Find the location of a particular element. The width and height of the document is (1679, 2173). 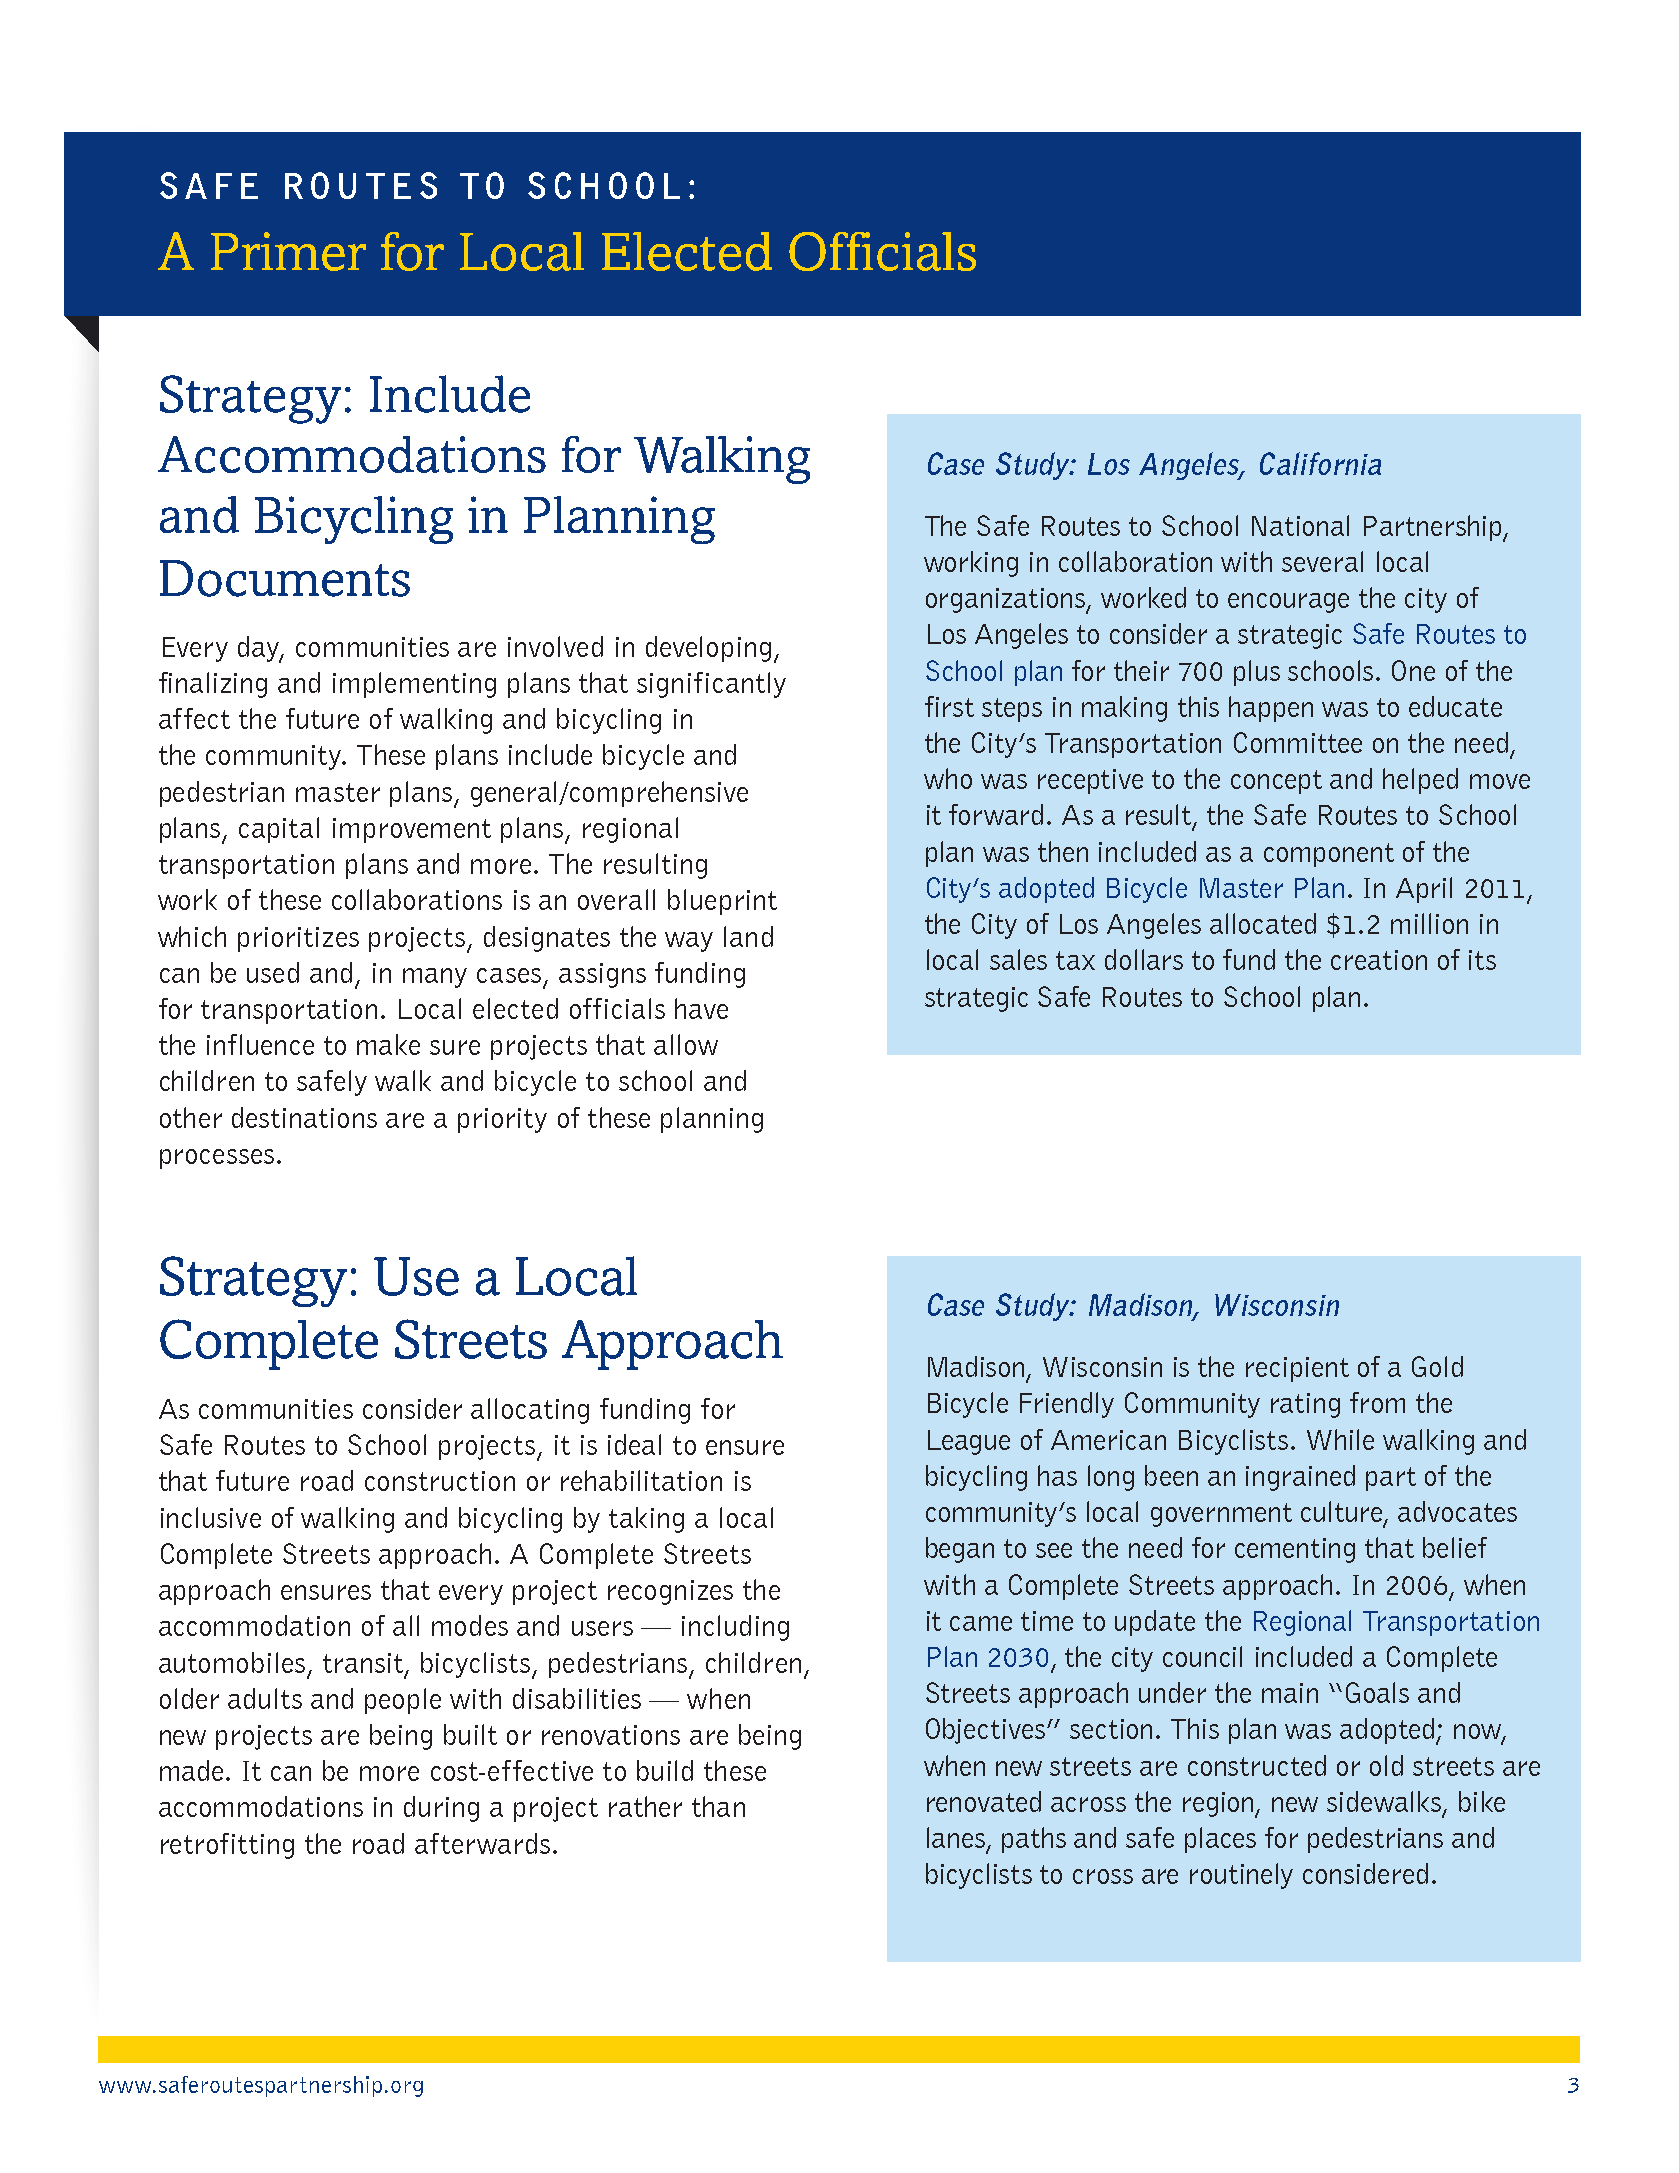

make is located at coordinates (388, 1044).
